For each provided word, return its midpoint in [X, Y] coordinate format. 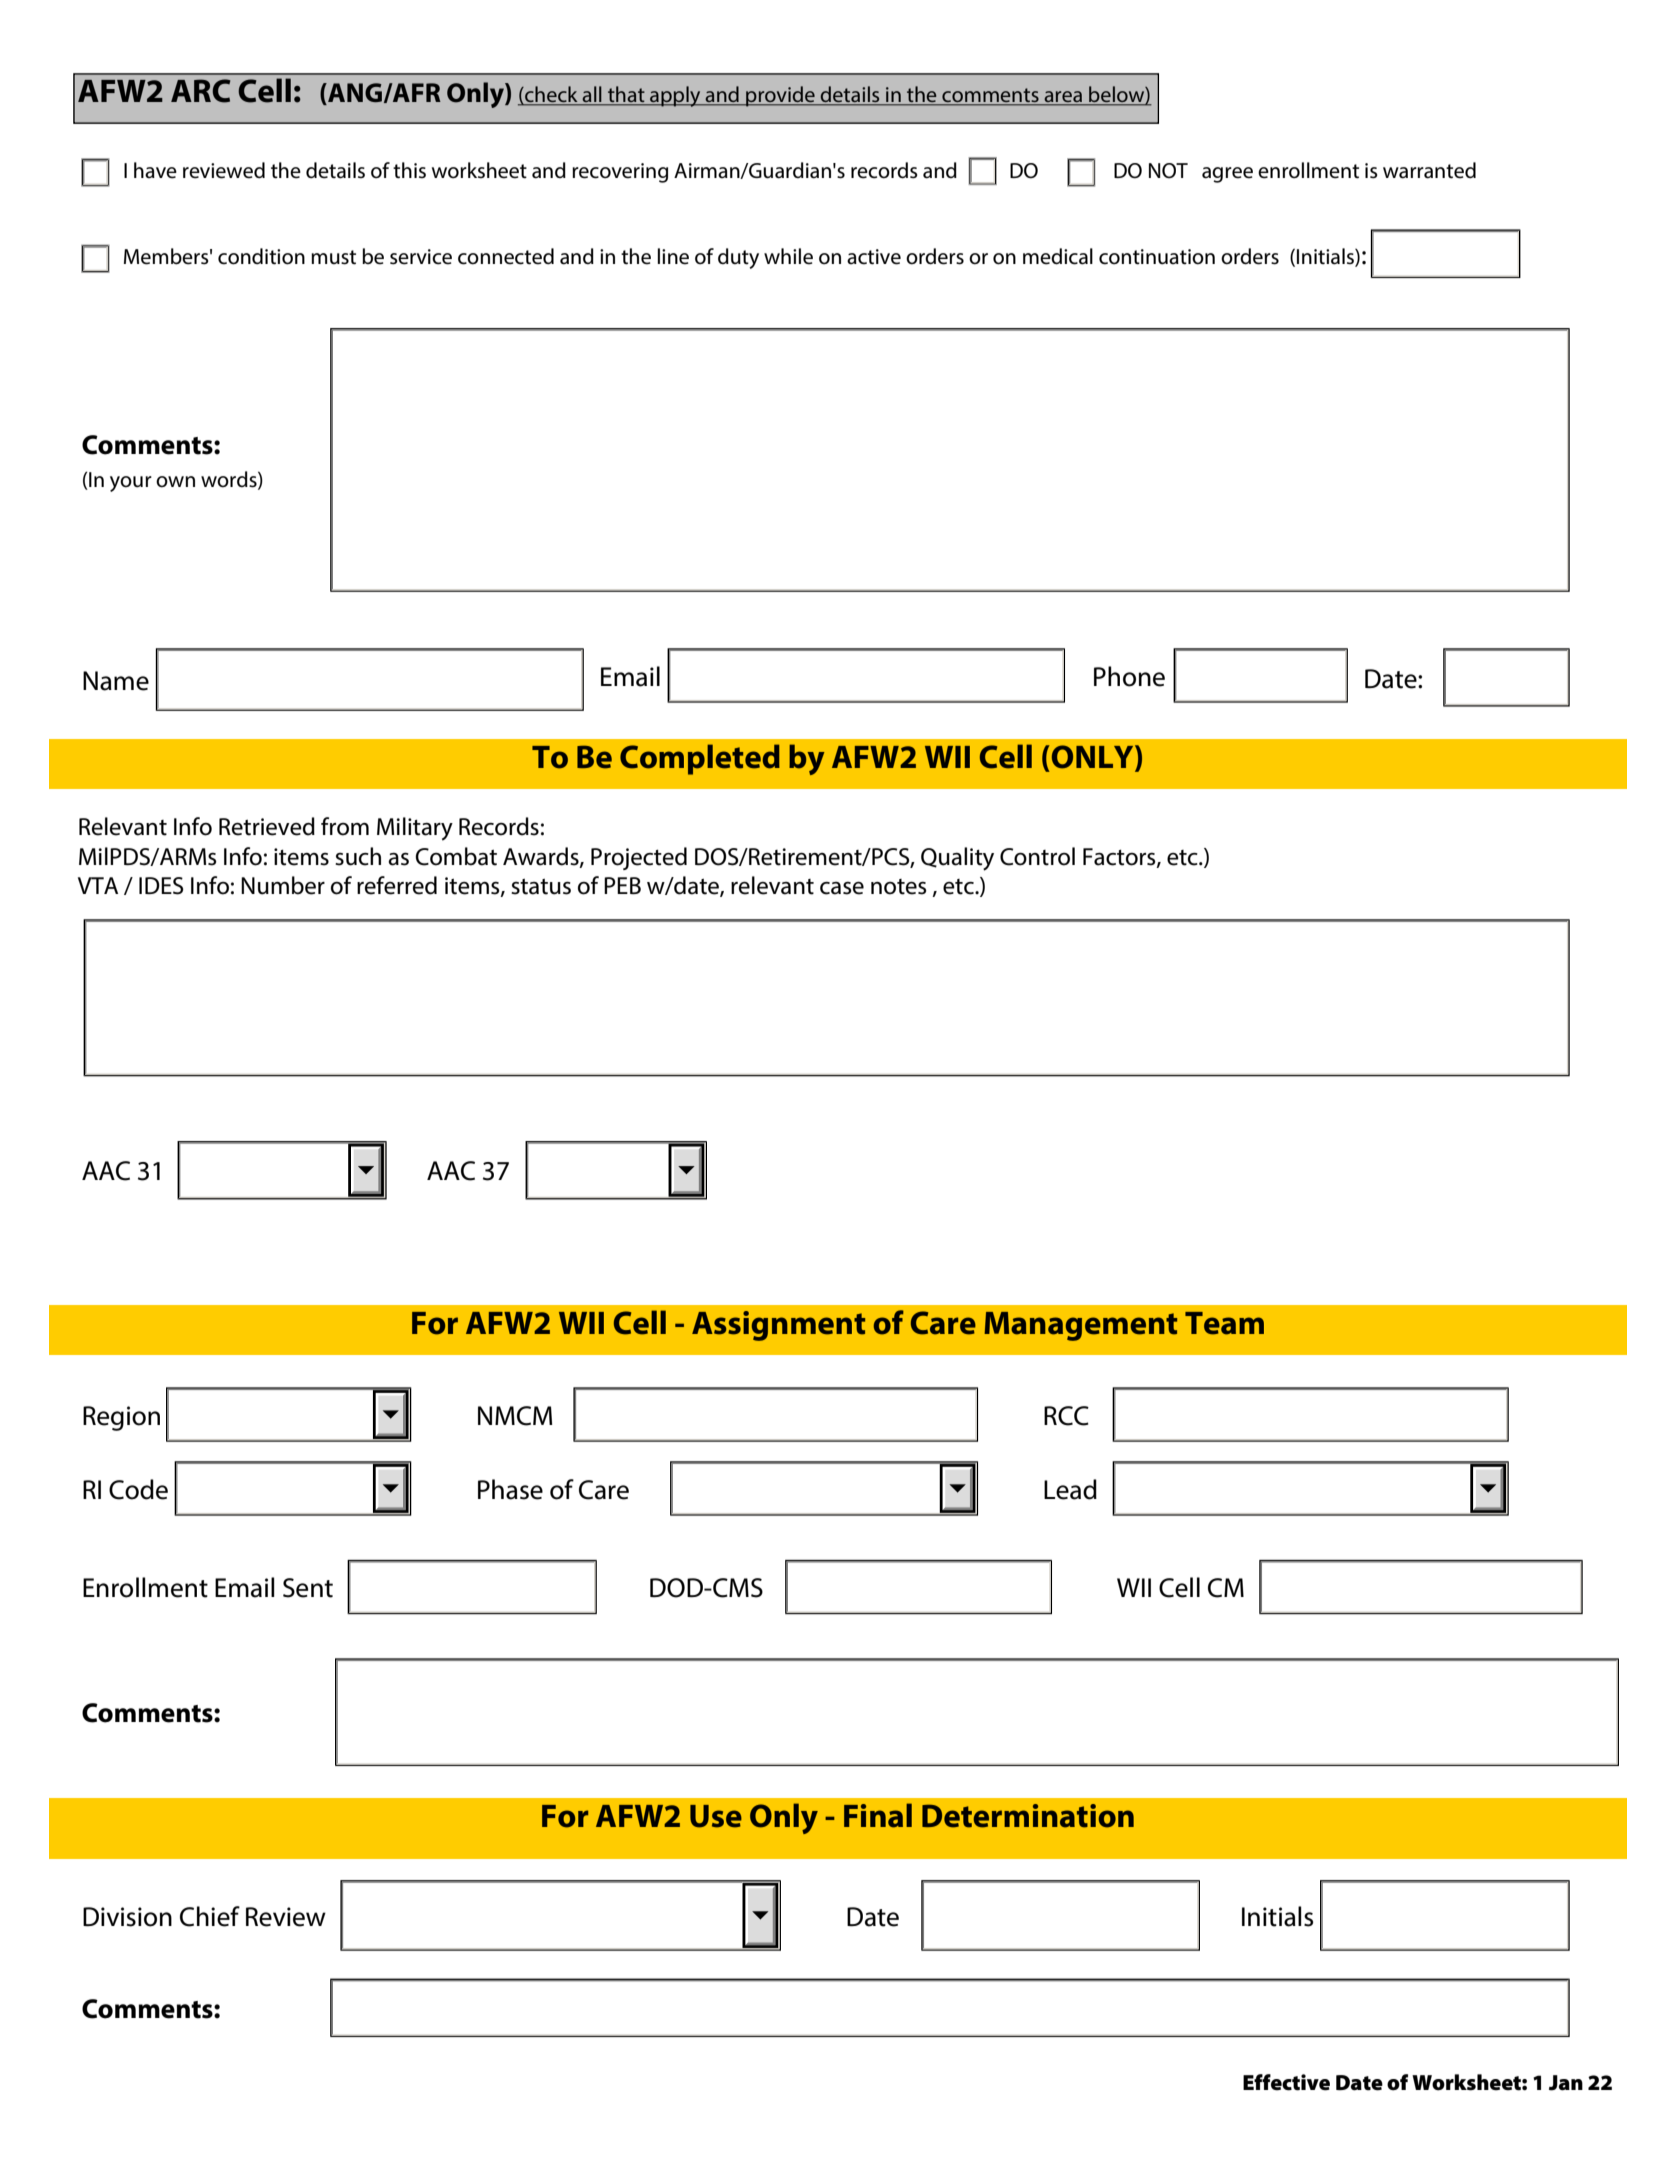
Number [283, 885]
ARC [200, 91]
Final [878, 1815]
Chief [210, 1916]
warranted [1429, 170]
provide [780, 96]
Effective [1286, 2082]
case [842, 888]
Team [1224, 1323]
